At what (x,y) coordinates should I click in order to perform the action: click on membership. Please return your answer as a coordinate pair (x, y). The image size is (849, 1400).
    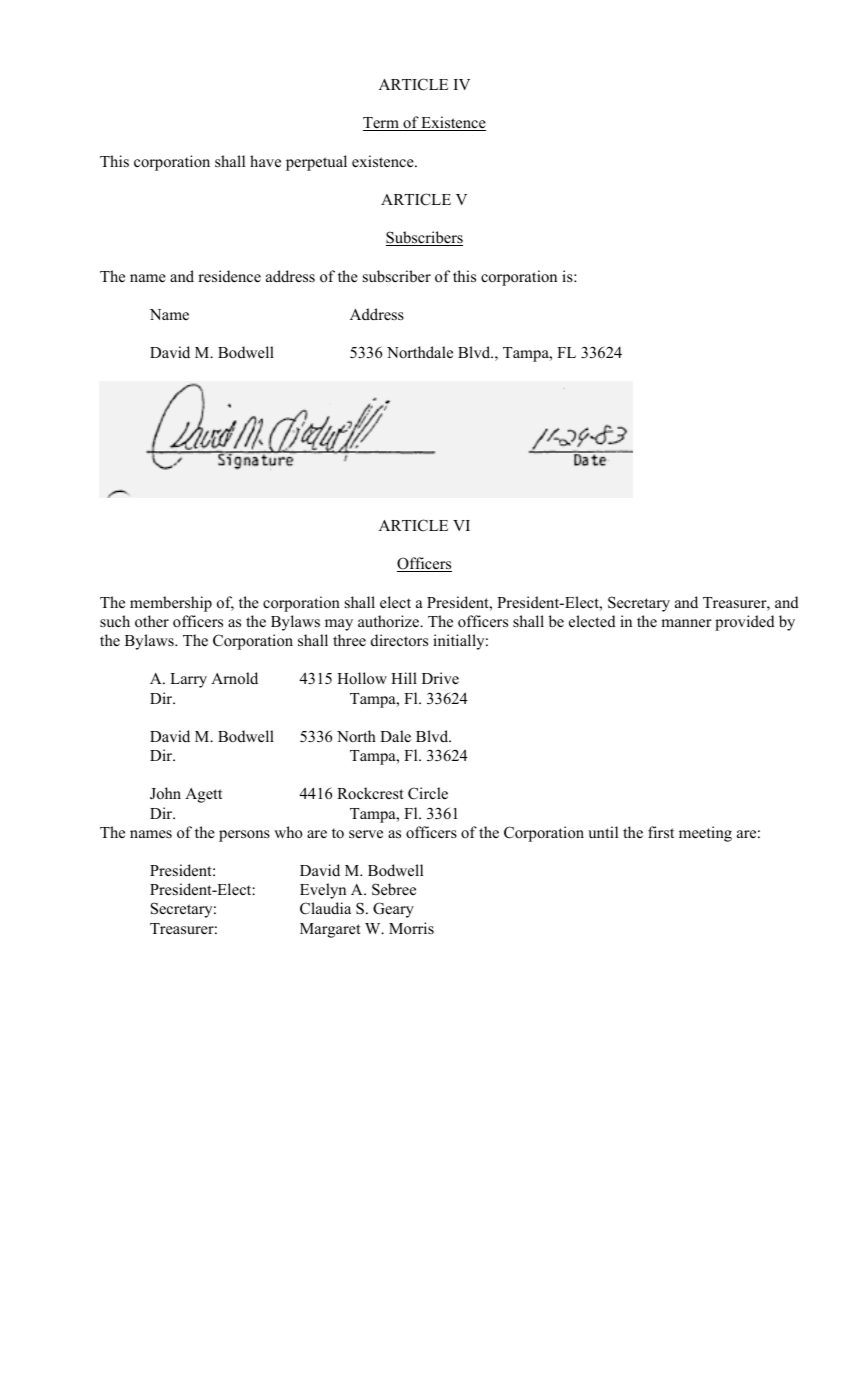
    Looking at the image, I should click on (171, 604).
